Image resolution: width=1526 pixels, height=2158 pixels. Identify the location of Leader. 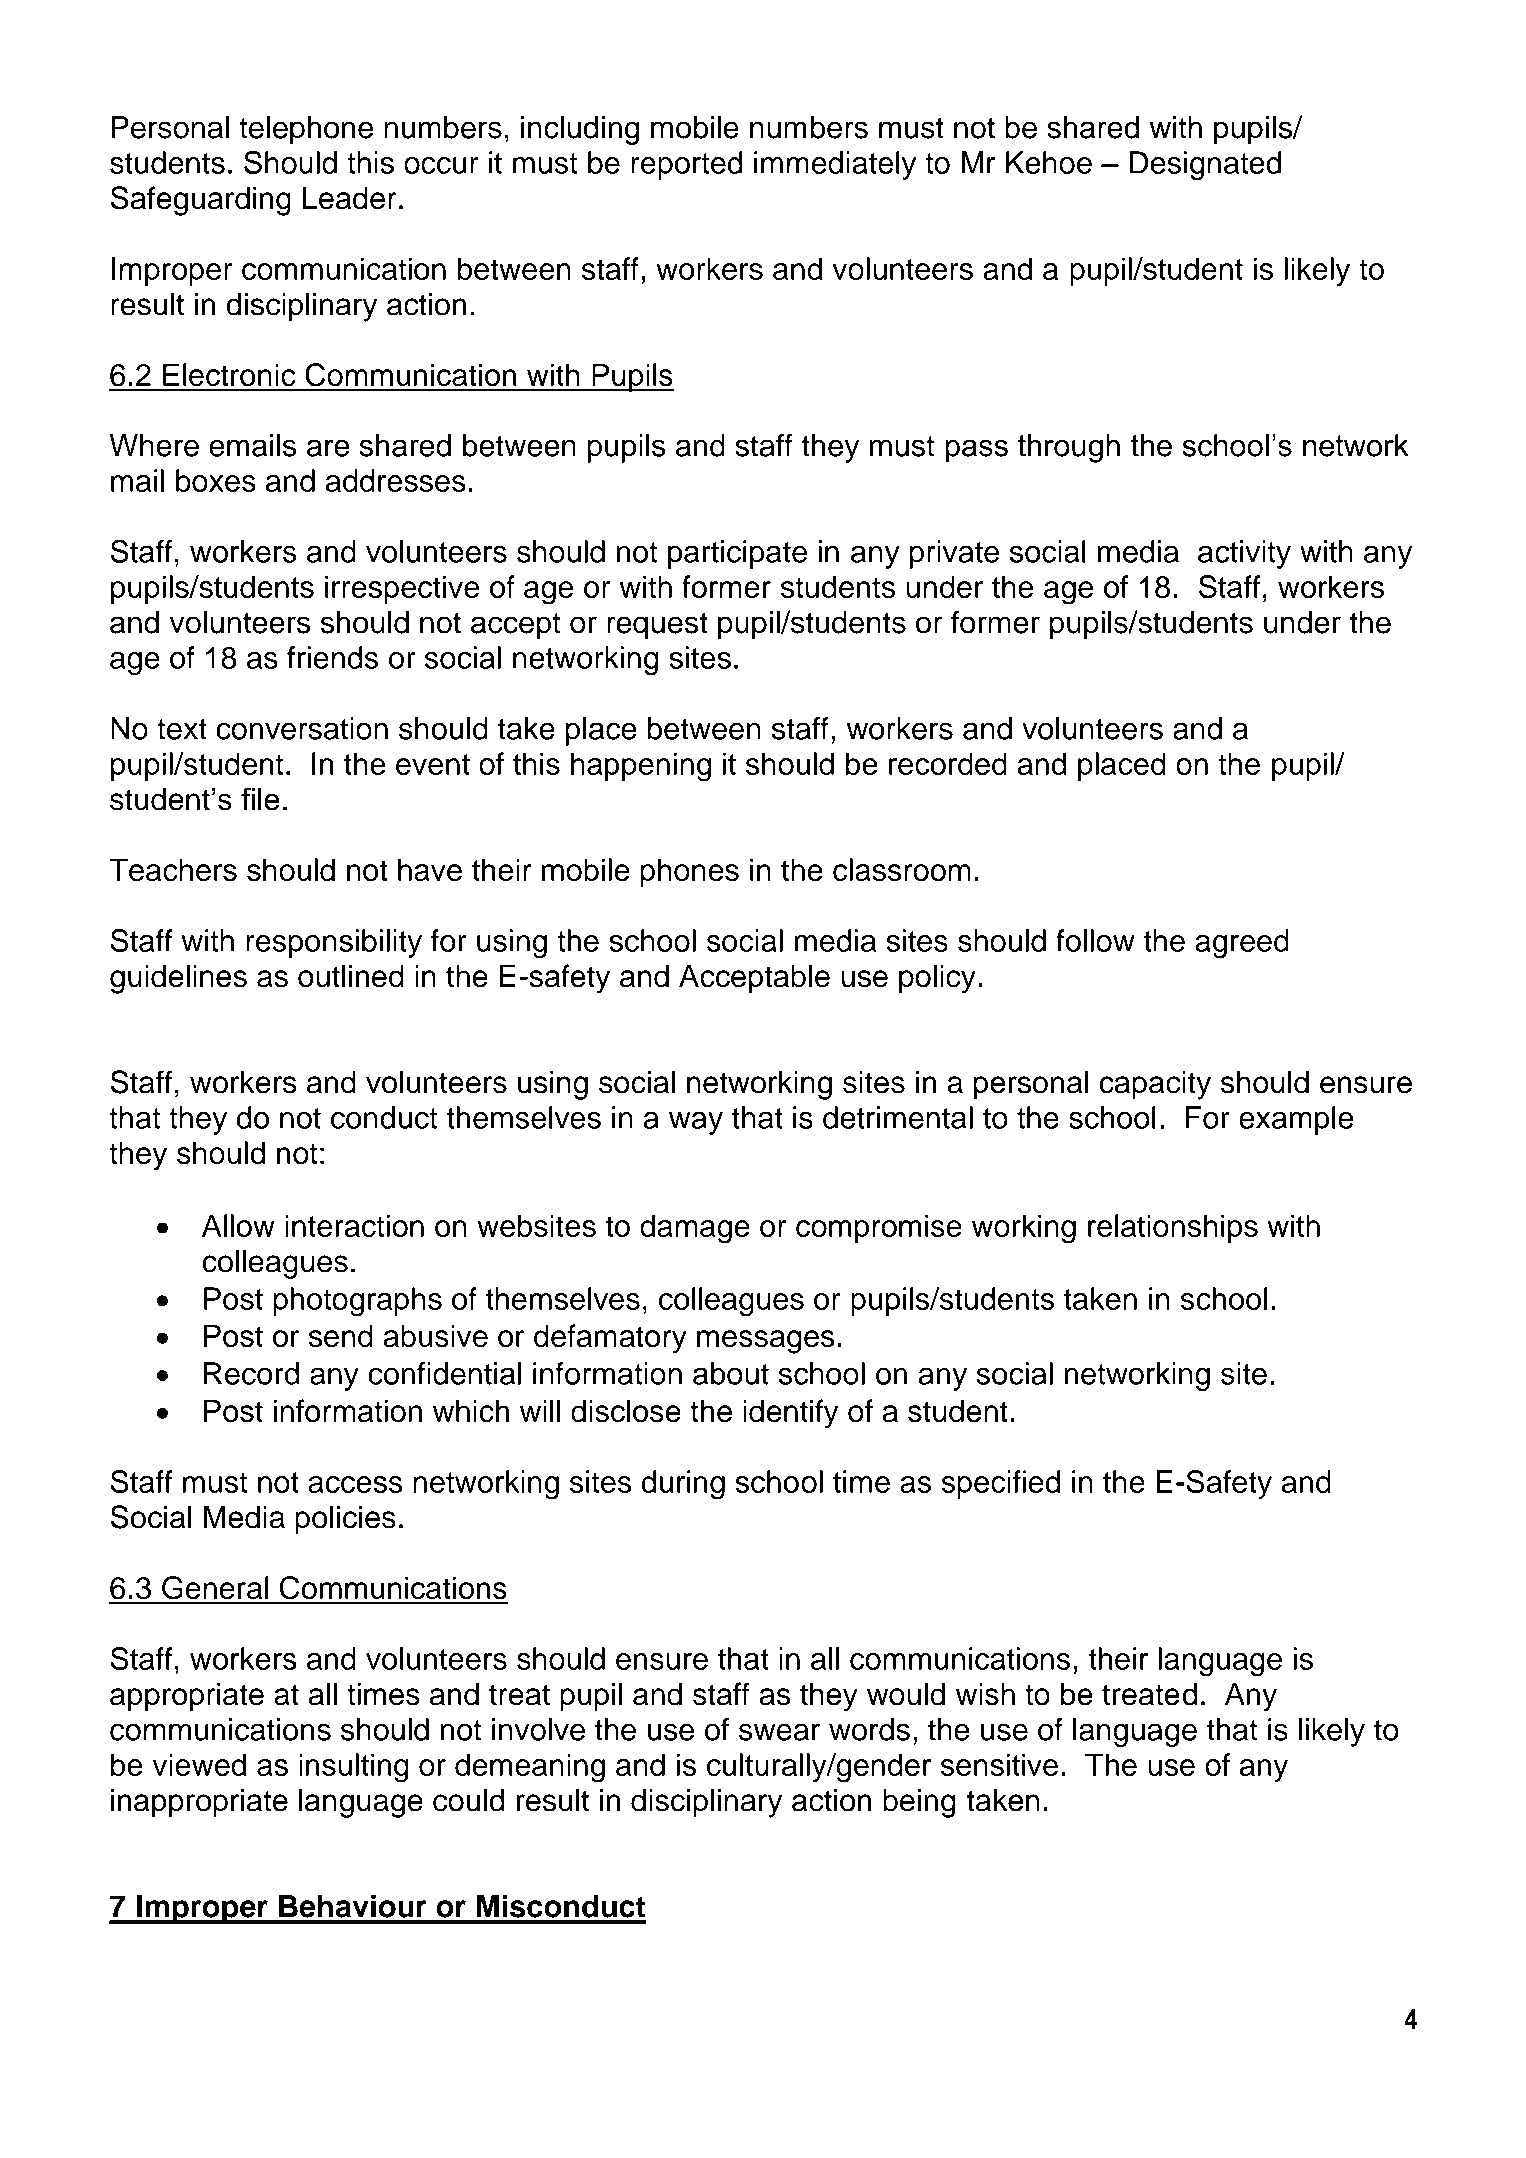
(350, 198).
